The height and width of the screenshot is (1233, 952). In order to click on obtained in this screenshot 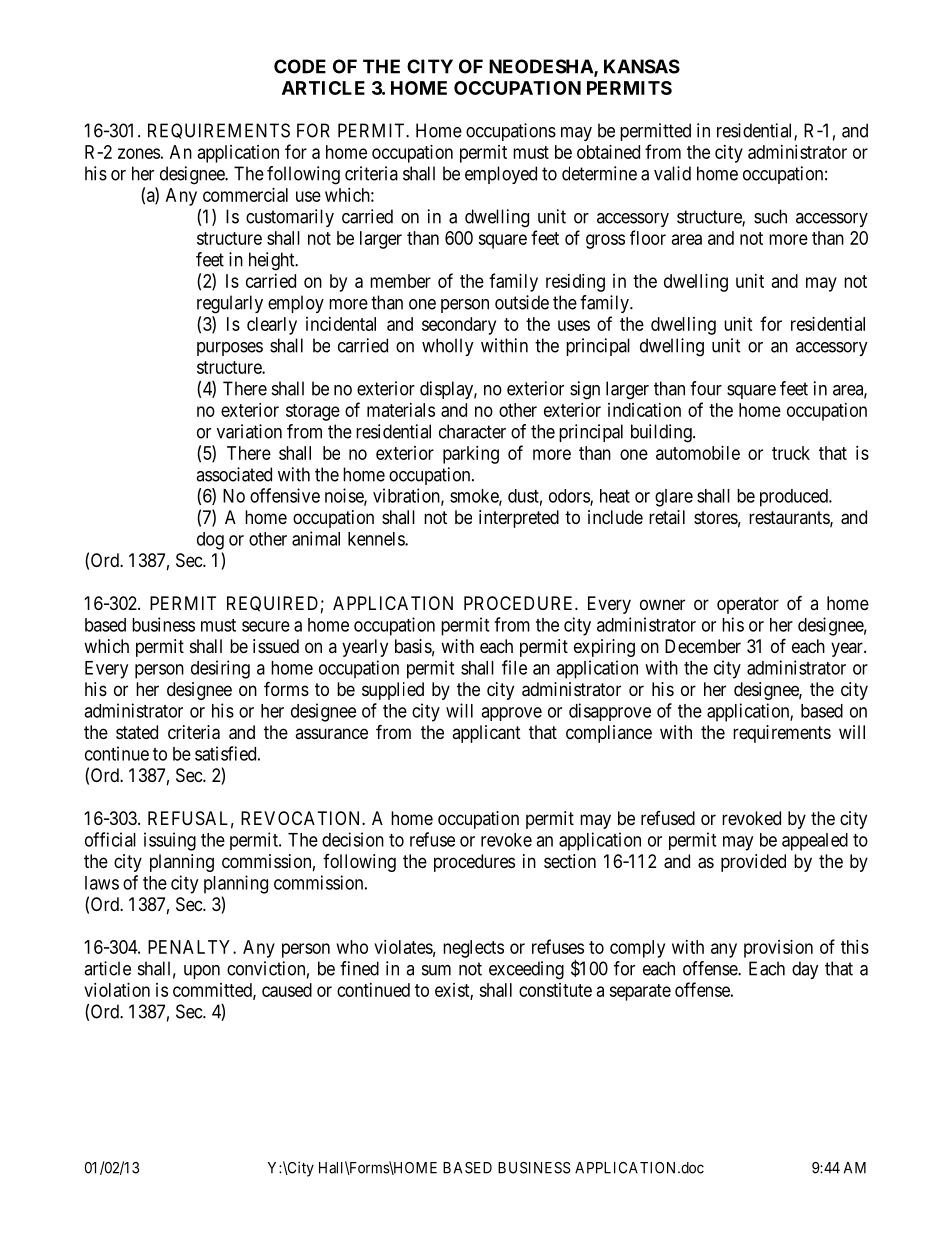, I will do `click(608, 152)`.
